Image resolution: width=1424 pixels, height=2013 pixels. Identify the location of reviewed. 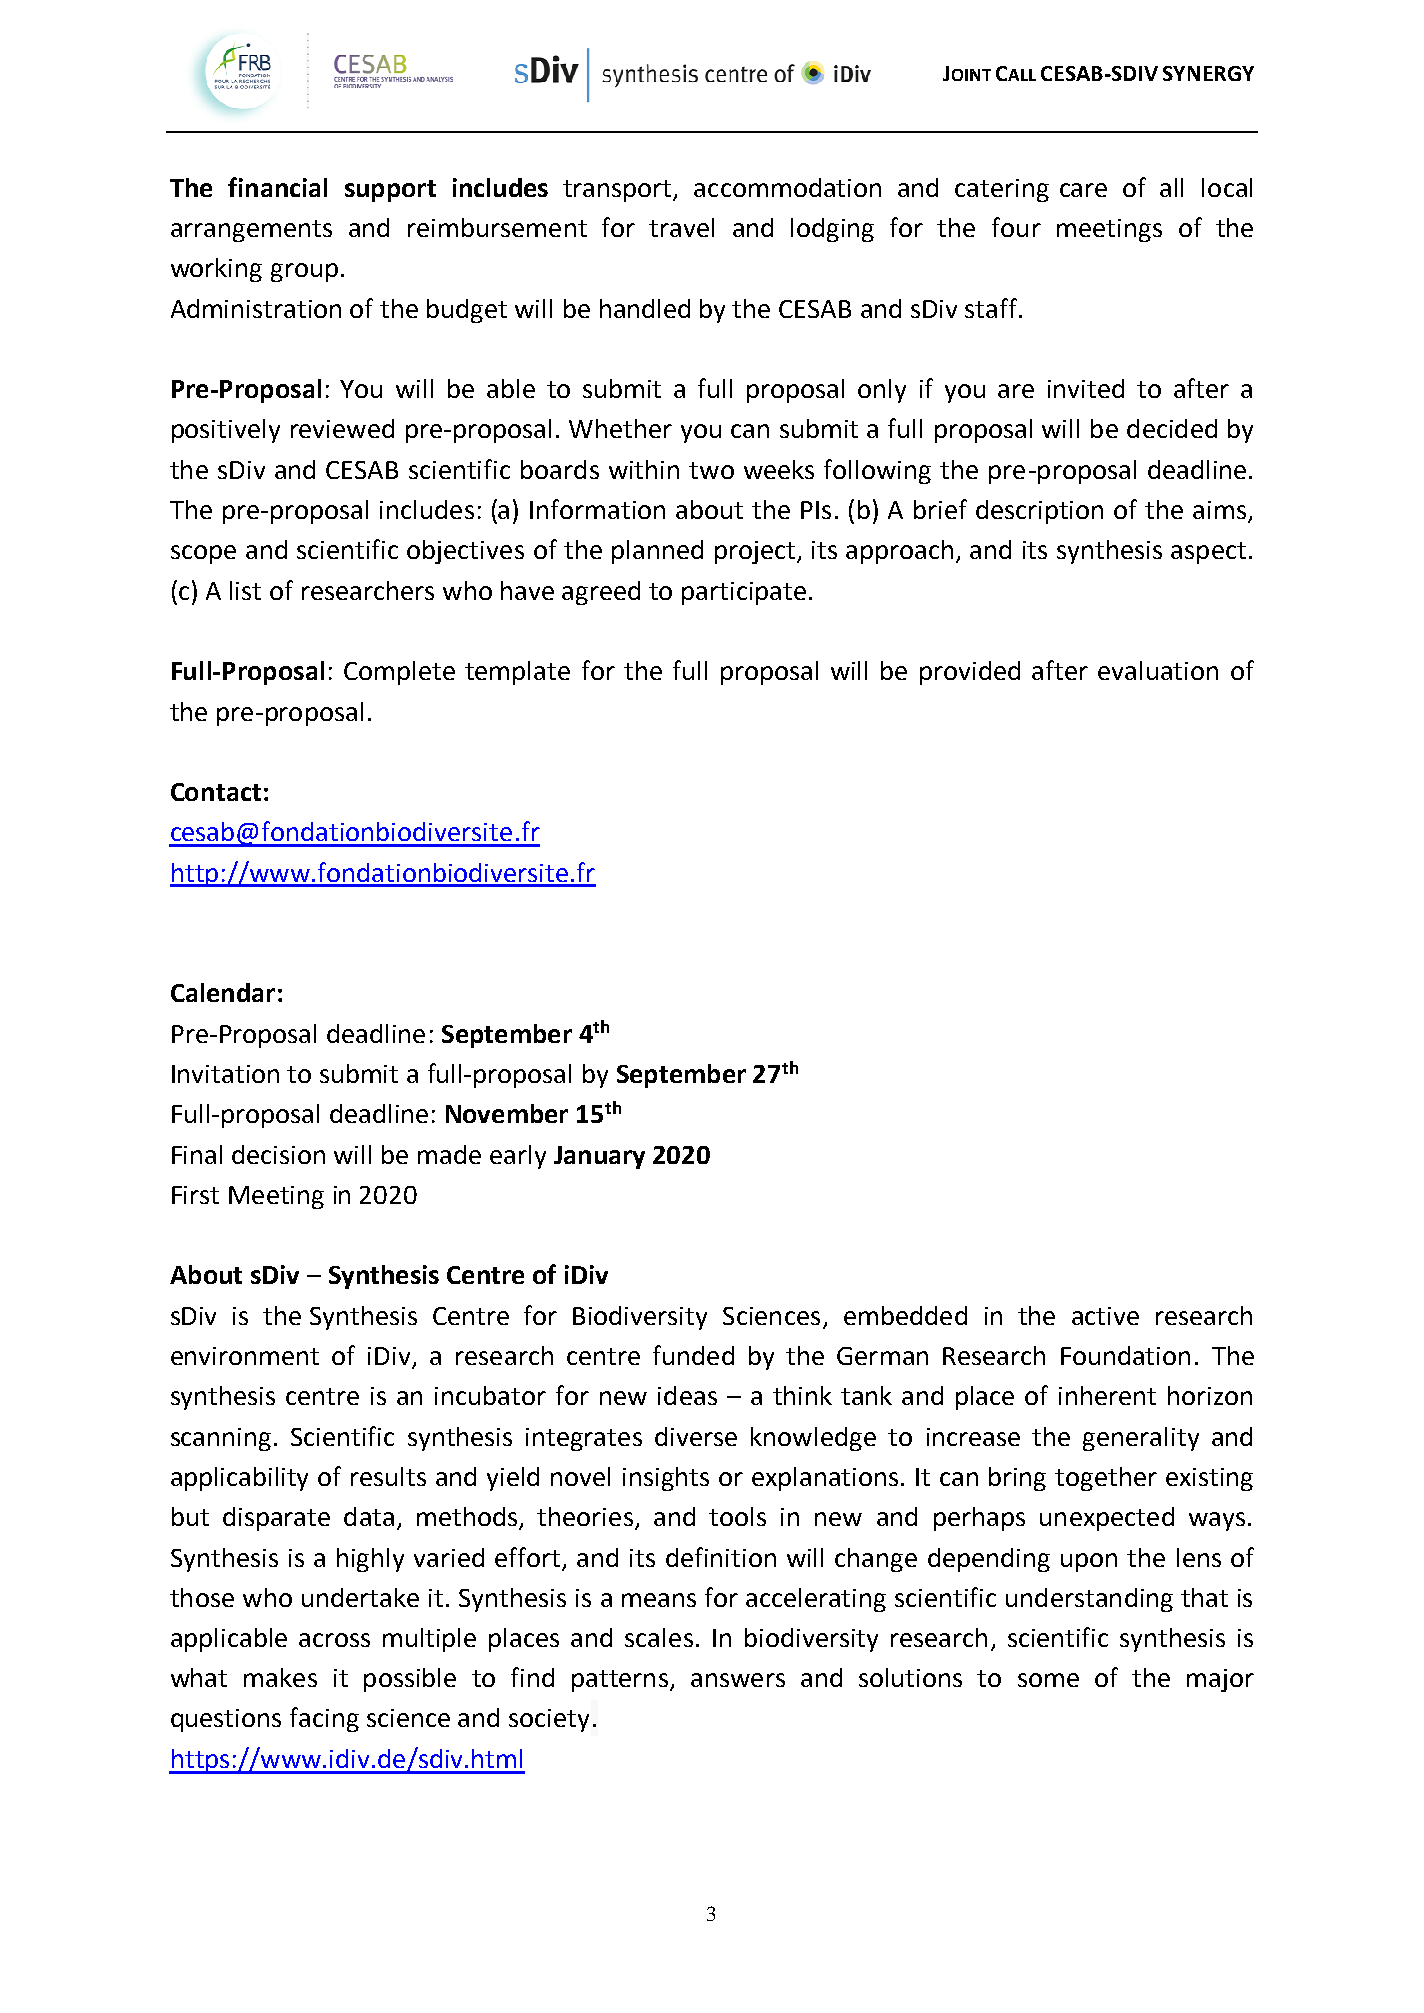
(342, 428).
